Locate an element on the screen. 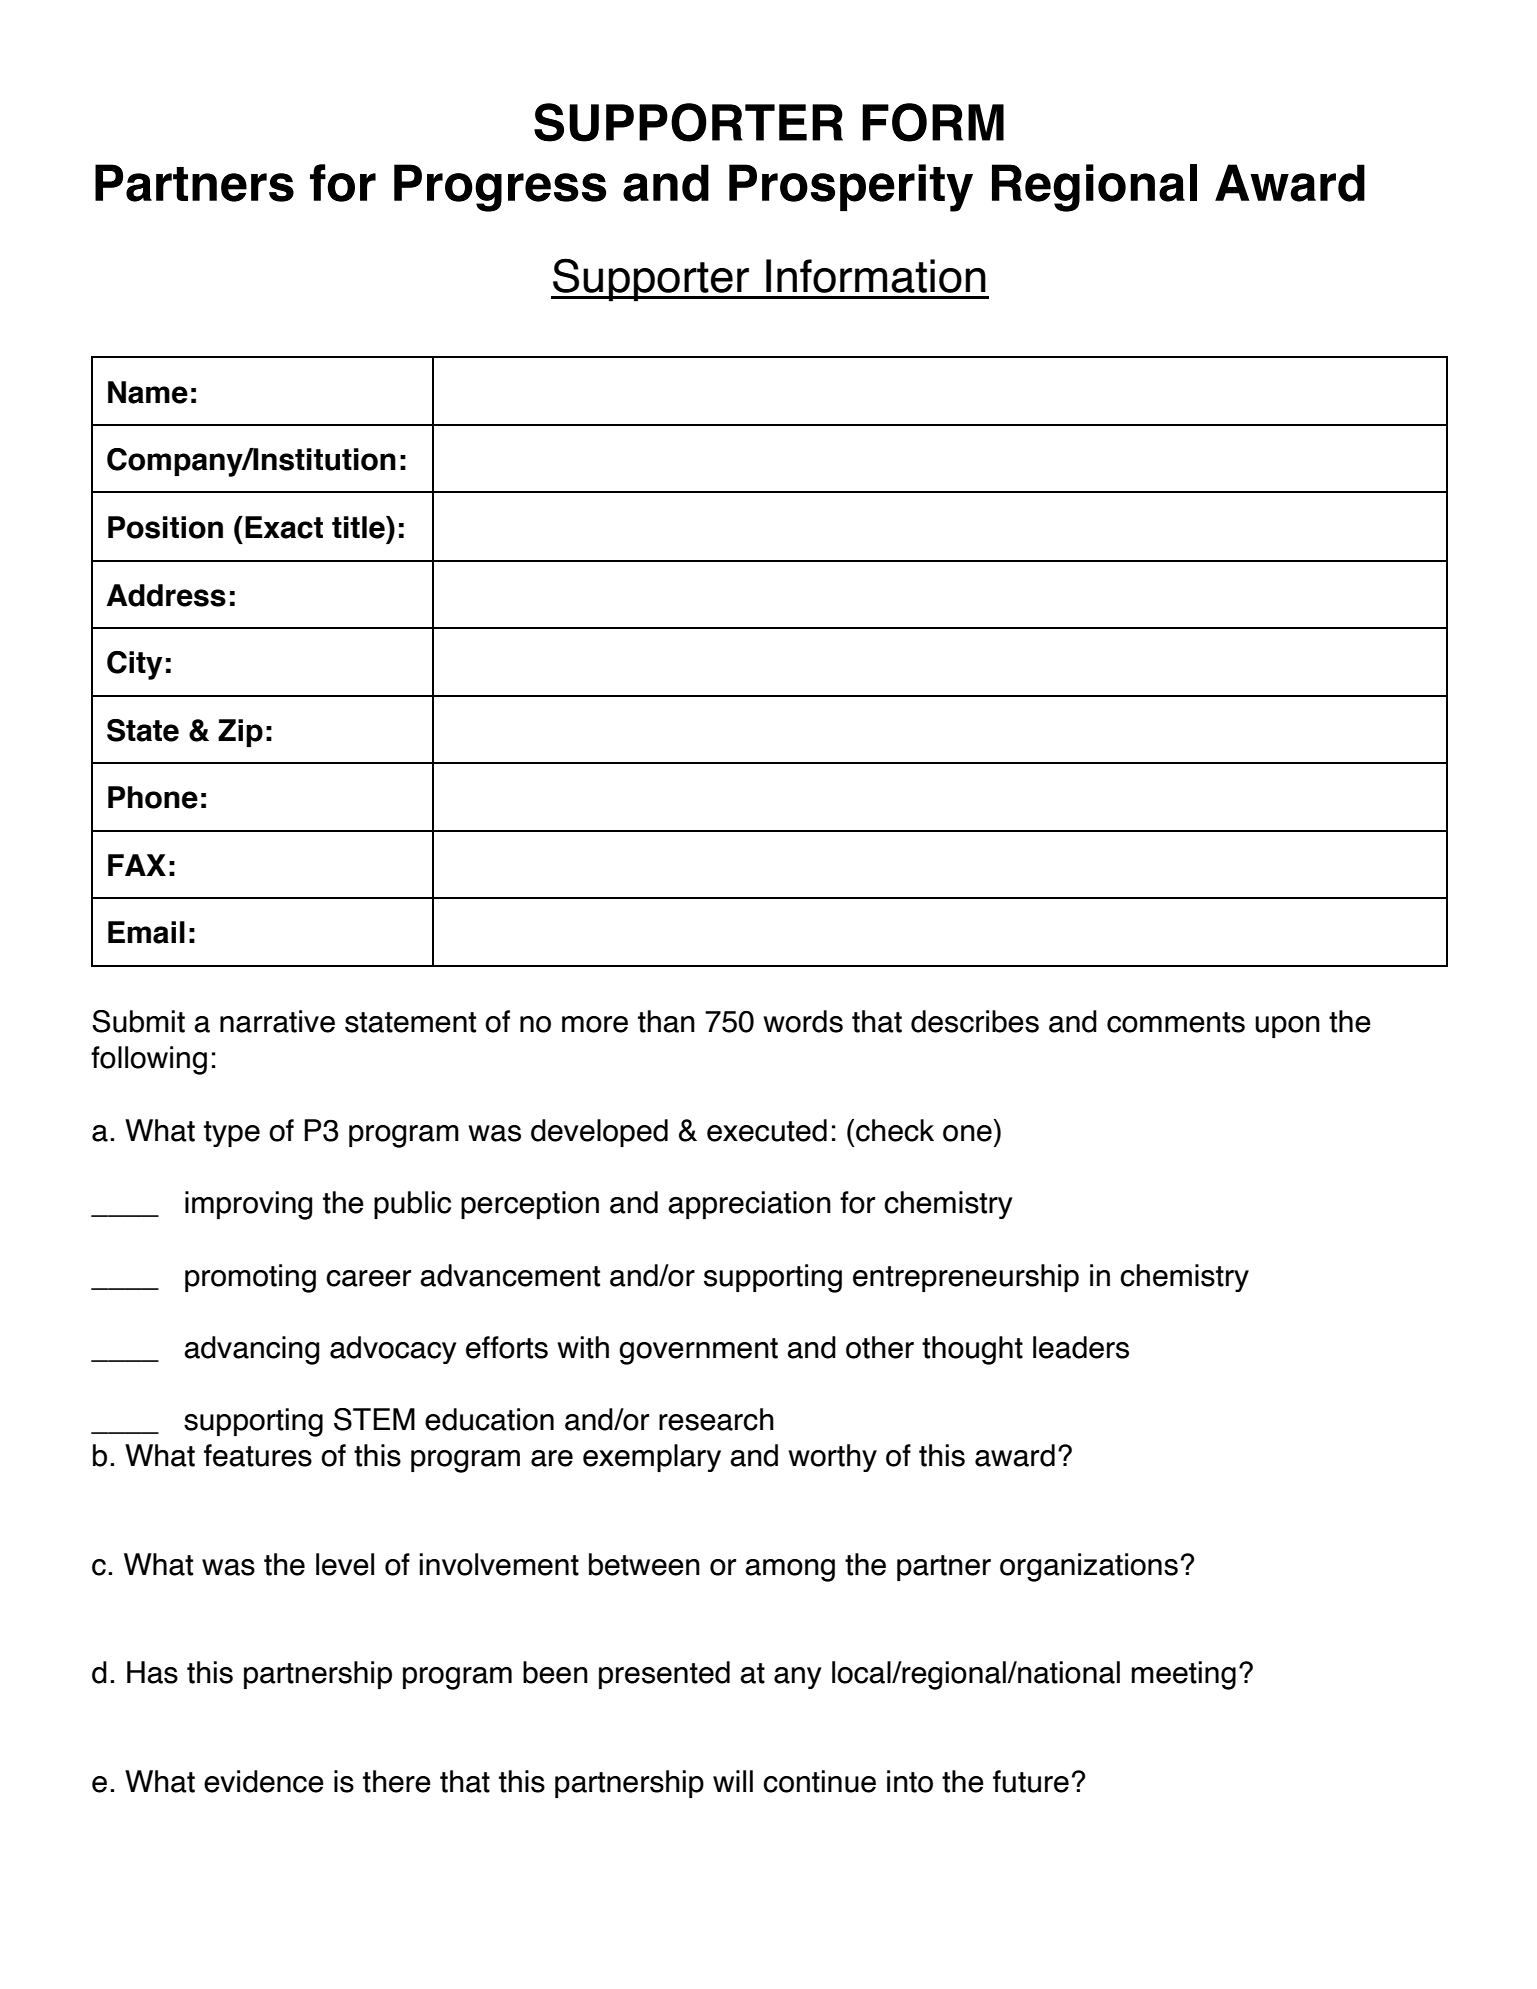 The image size is (1537, 1989). will is located at coordinates (733, 1781).
